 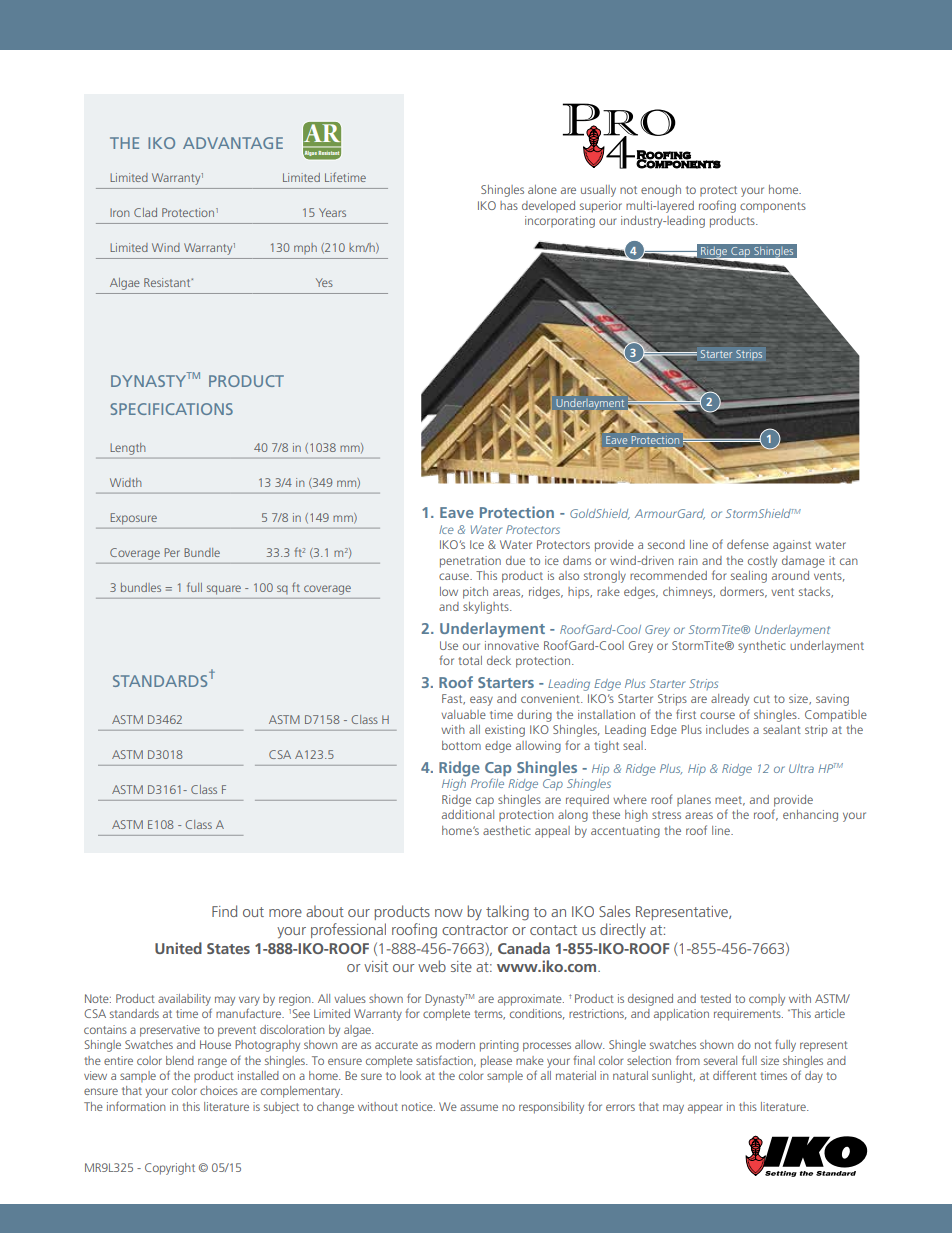 What do you see at coordinates (233, 143) in the document?
I see `advantage` at bounding box center [233, 143].
